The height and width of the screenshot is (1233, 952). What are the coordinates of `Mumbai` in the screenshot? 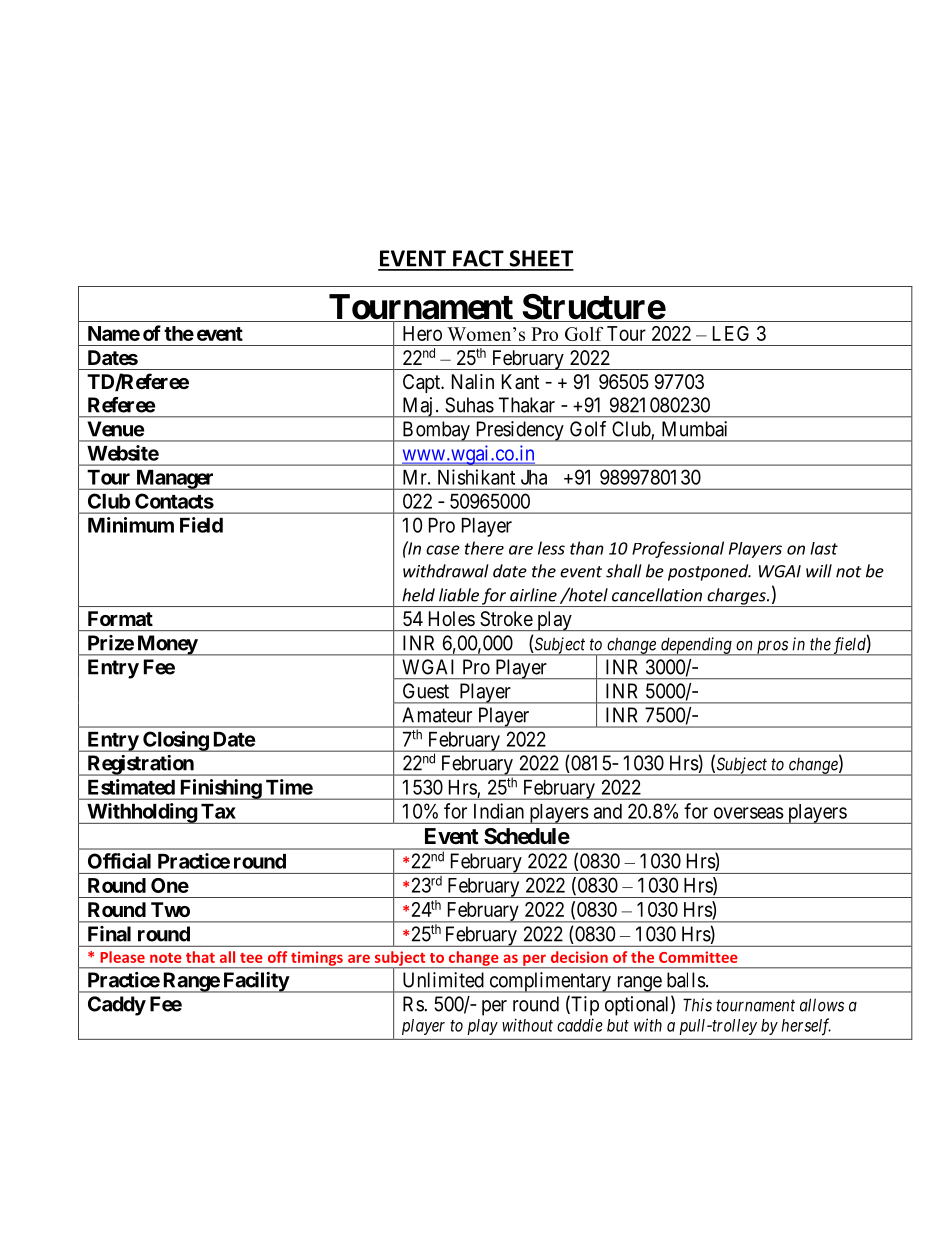 It's located at (694, 429).
